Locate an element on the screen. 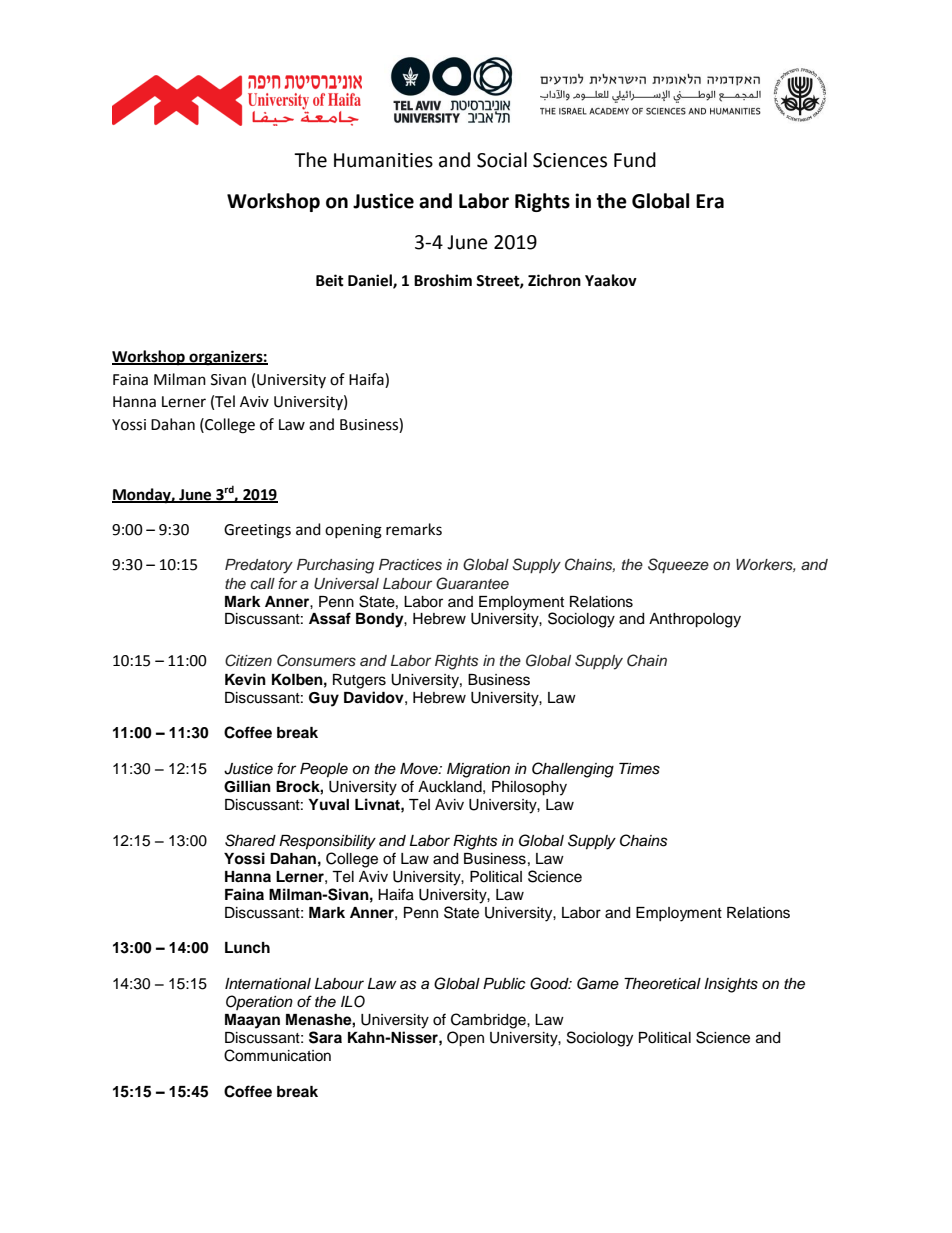  Migration is located at coordinates (478, 770).
